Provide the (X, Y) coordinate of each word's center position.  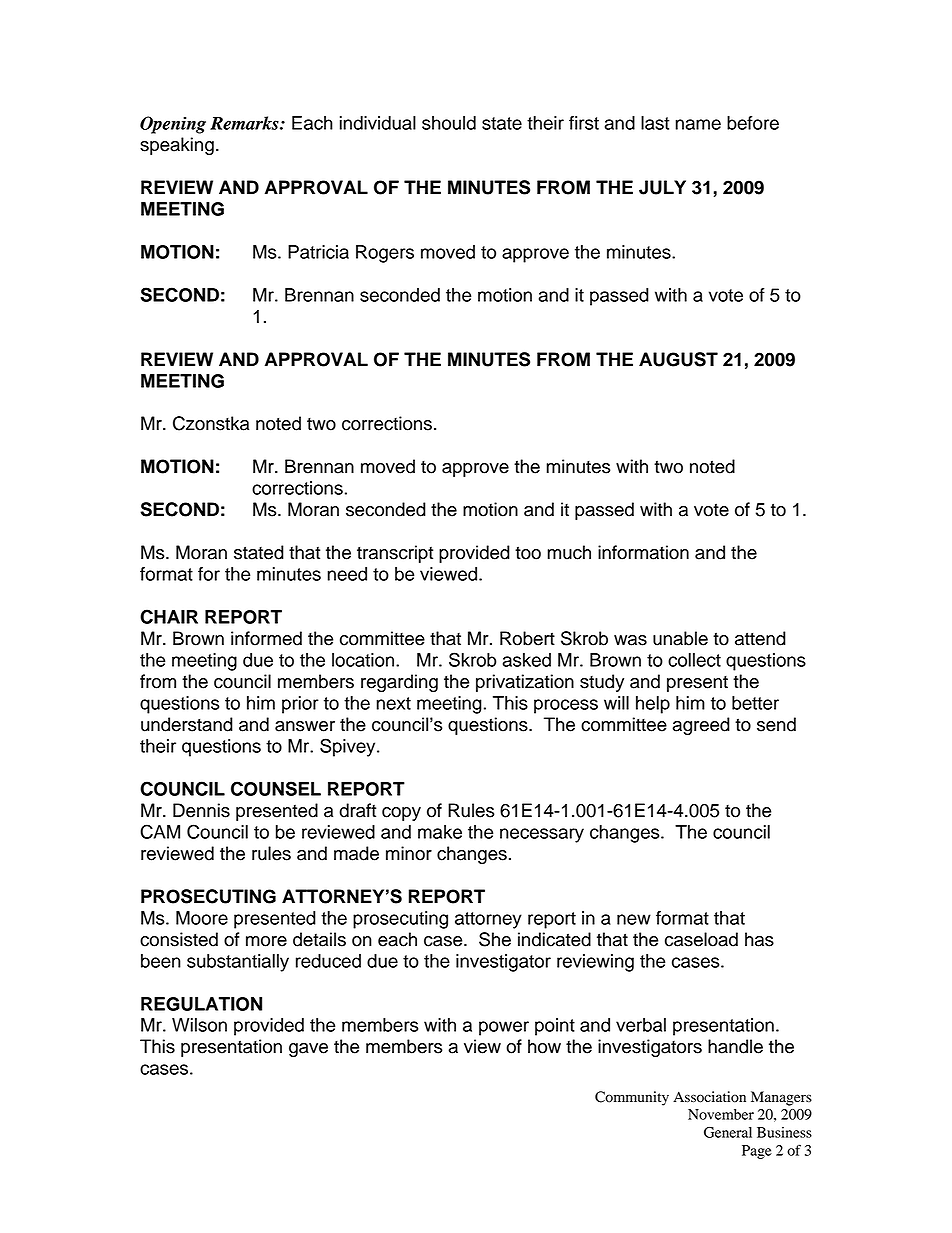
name (698, 124)
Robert (527, 638)
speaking (177, 146)
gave (308, 1050)
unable (680, 638)
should (449, 123)
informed (266, 638)
